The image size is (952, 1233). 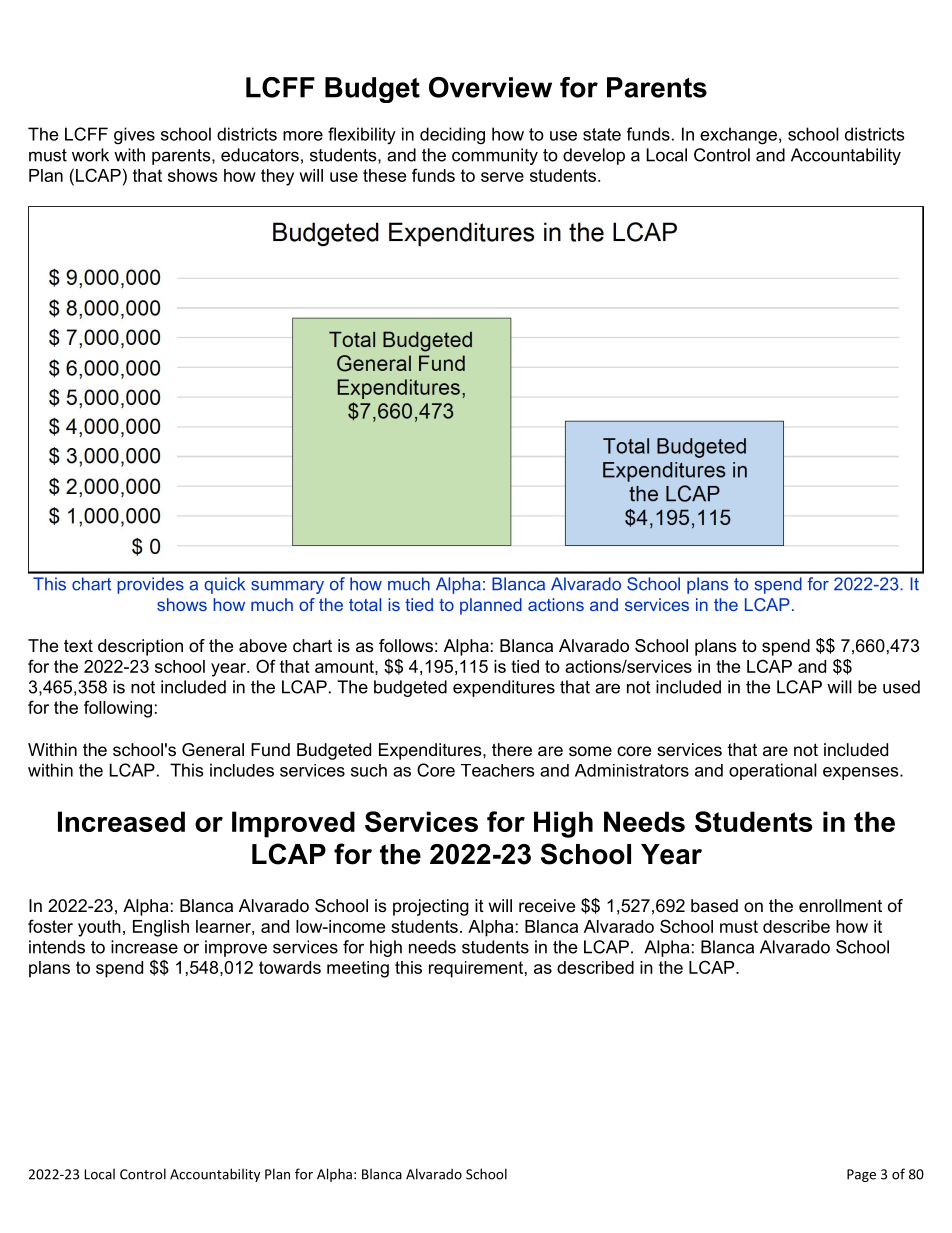 What do you see at coordinates (738, 136) in the page?
I see `exchange` at bounding box center [738, 136].
